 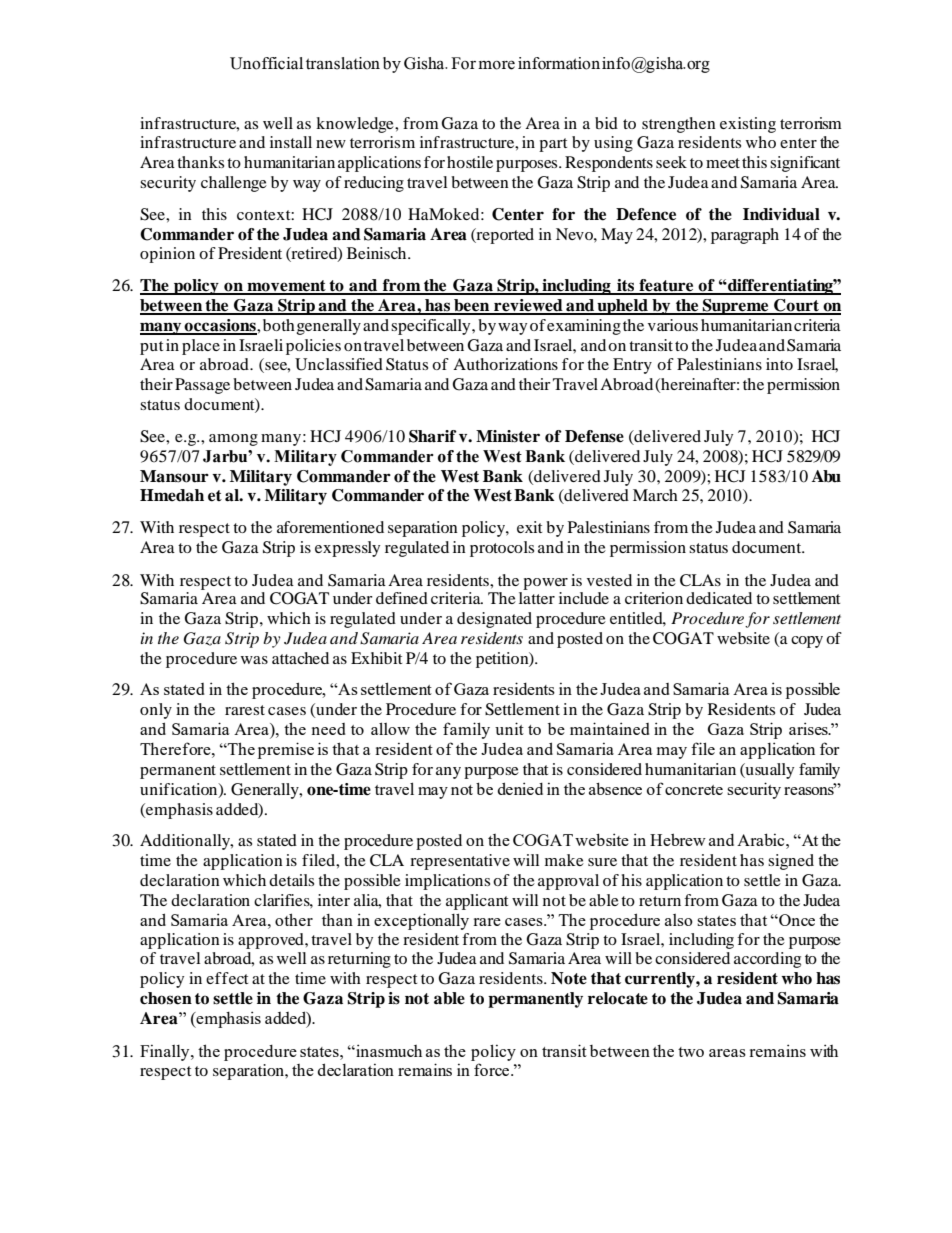 What do you see at coordinates (779, 364) in the screenshot?
I see `into` at bounding box center [779, 364].
